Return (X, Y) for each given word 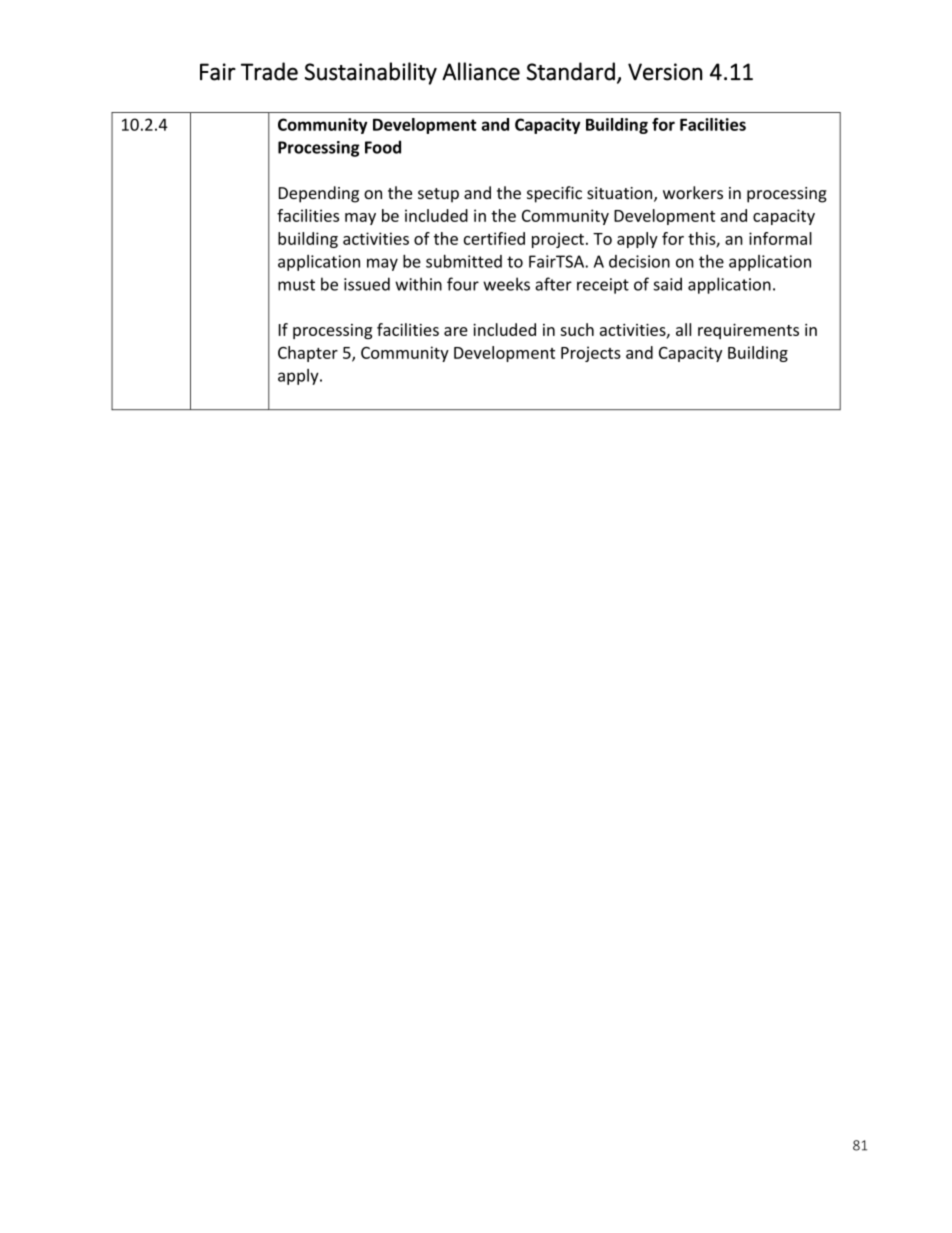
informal (780, 238)
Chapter (308, 354)
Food (383, 147)
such (577, 329)
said (667, 284)
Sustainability (371, 73)
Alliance (481, 71)
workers (693, 192)
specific (554, 194)
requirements (748, 331)
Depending (319, 194)
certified (494, 238)
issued (367, 284)
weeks (506, 284)
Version (665, 72)
